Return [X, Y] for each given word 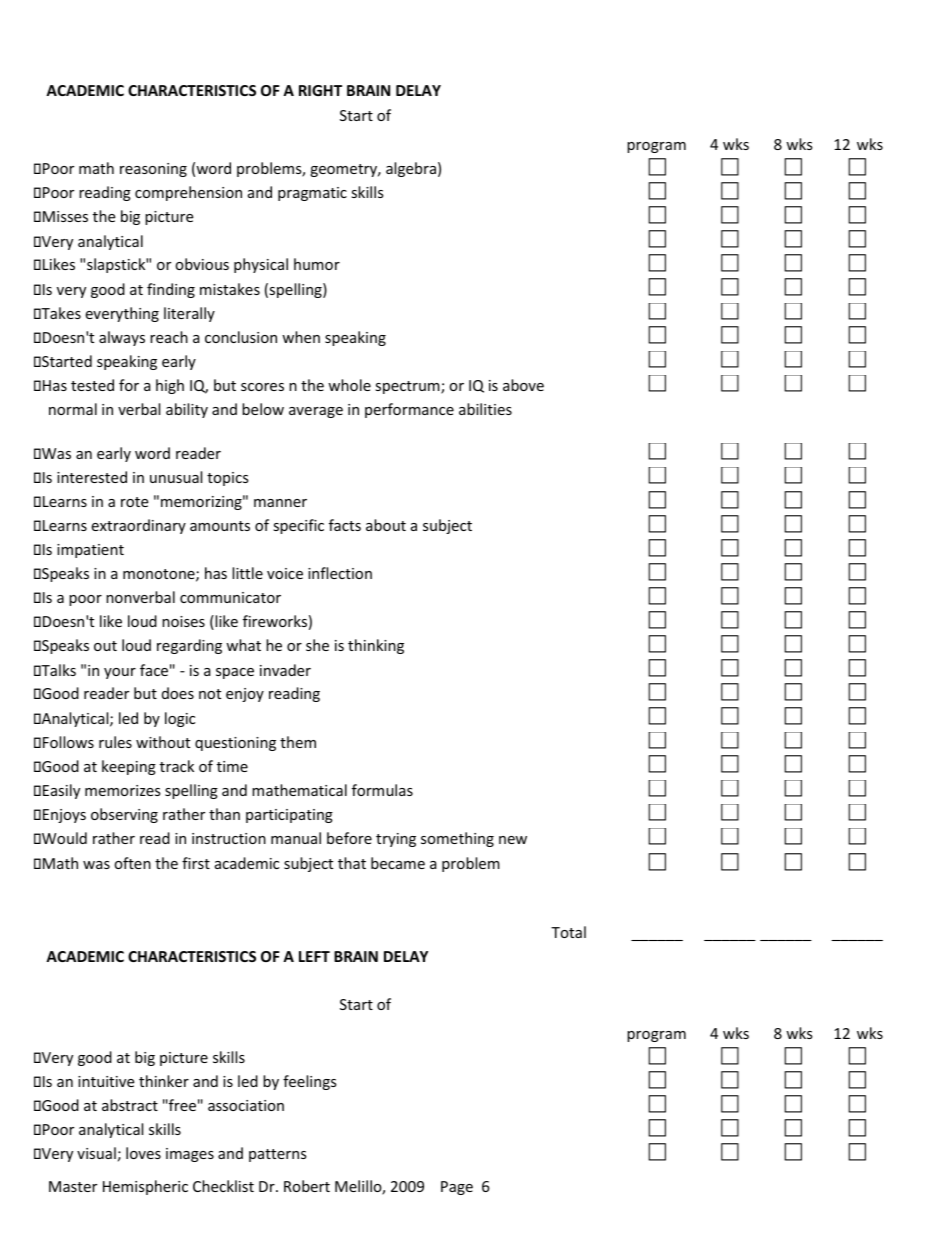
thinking [376, 646]
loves [143, 1153]
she [317, 645]
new [513, 840]
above [523, 385]
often [132, 863]
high [170, 386]
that [352, 863]
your [120, 673]
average [316, 412]
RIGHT [320, 90]
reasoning [153, 170]
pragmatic [312, 194]
